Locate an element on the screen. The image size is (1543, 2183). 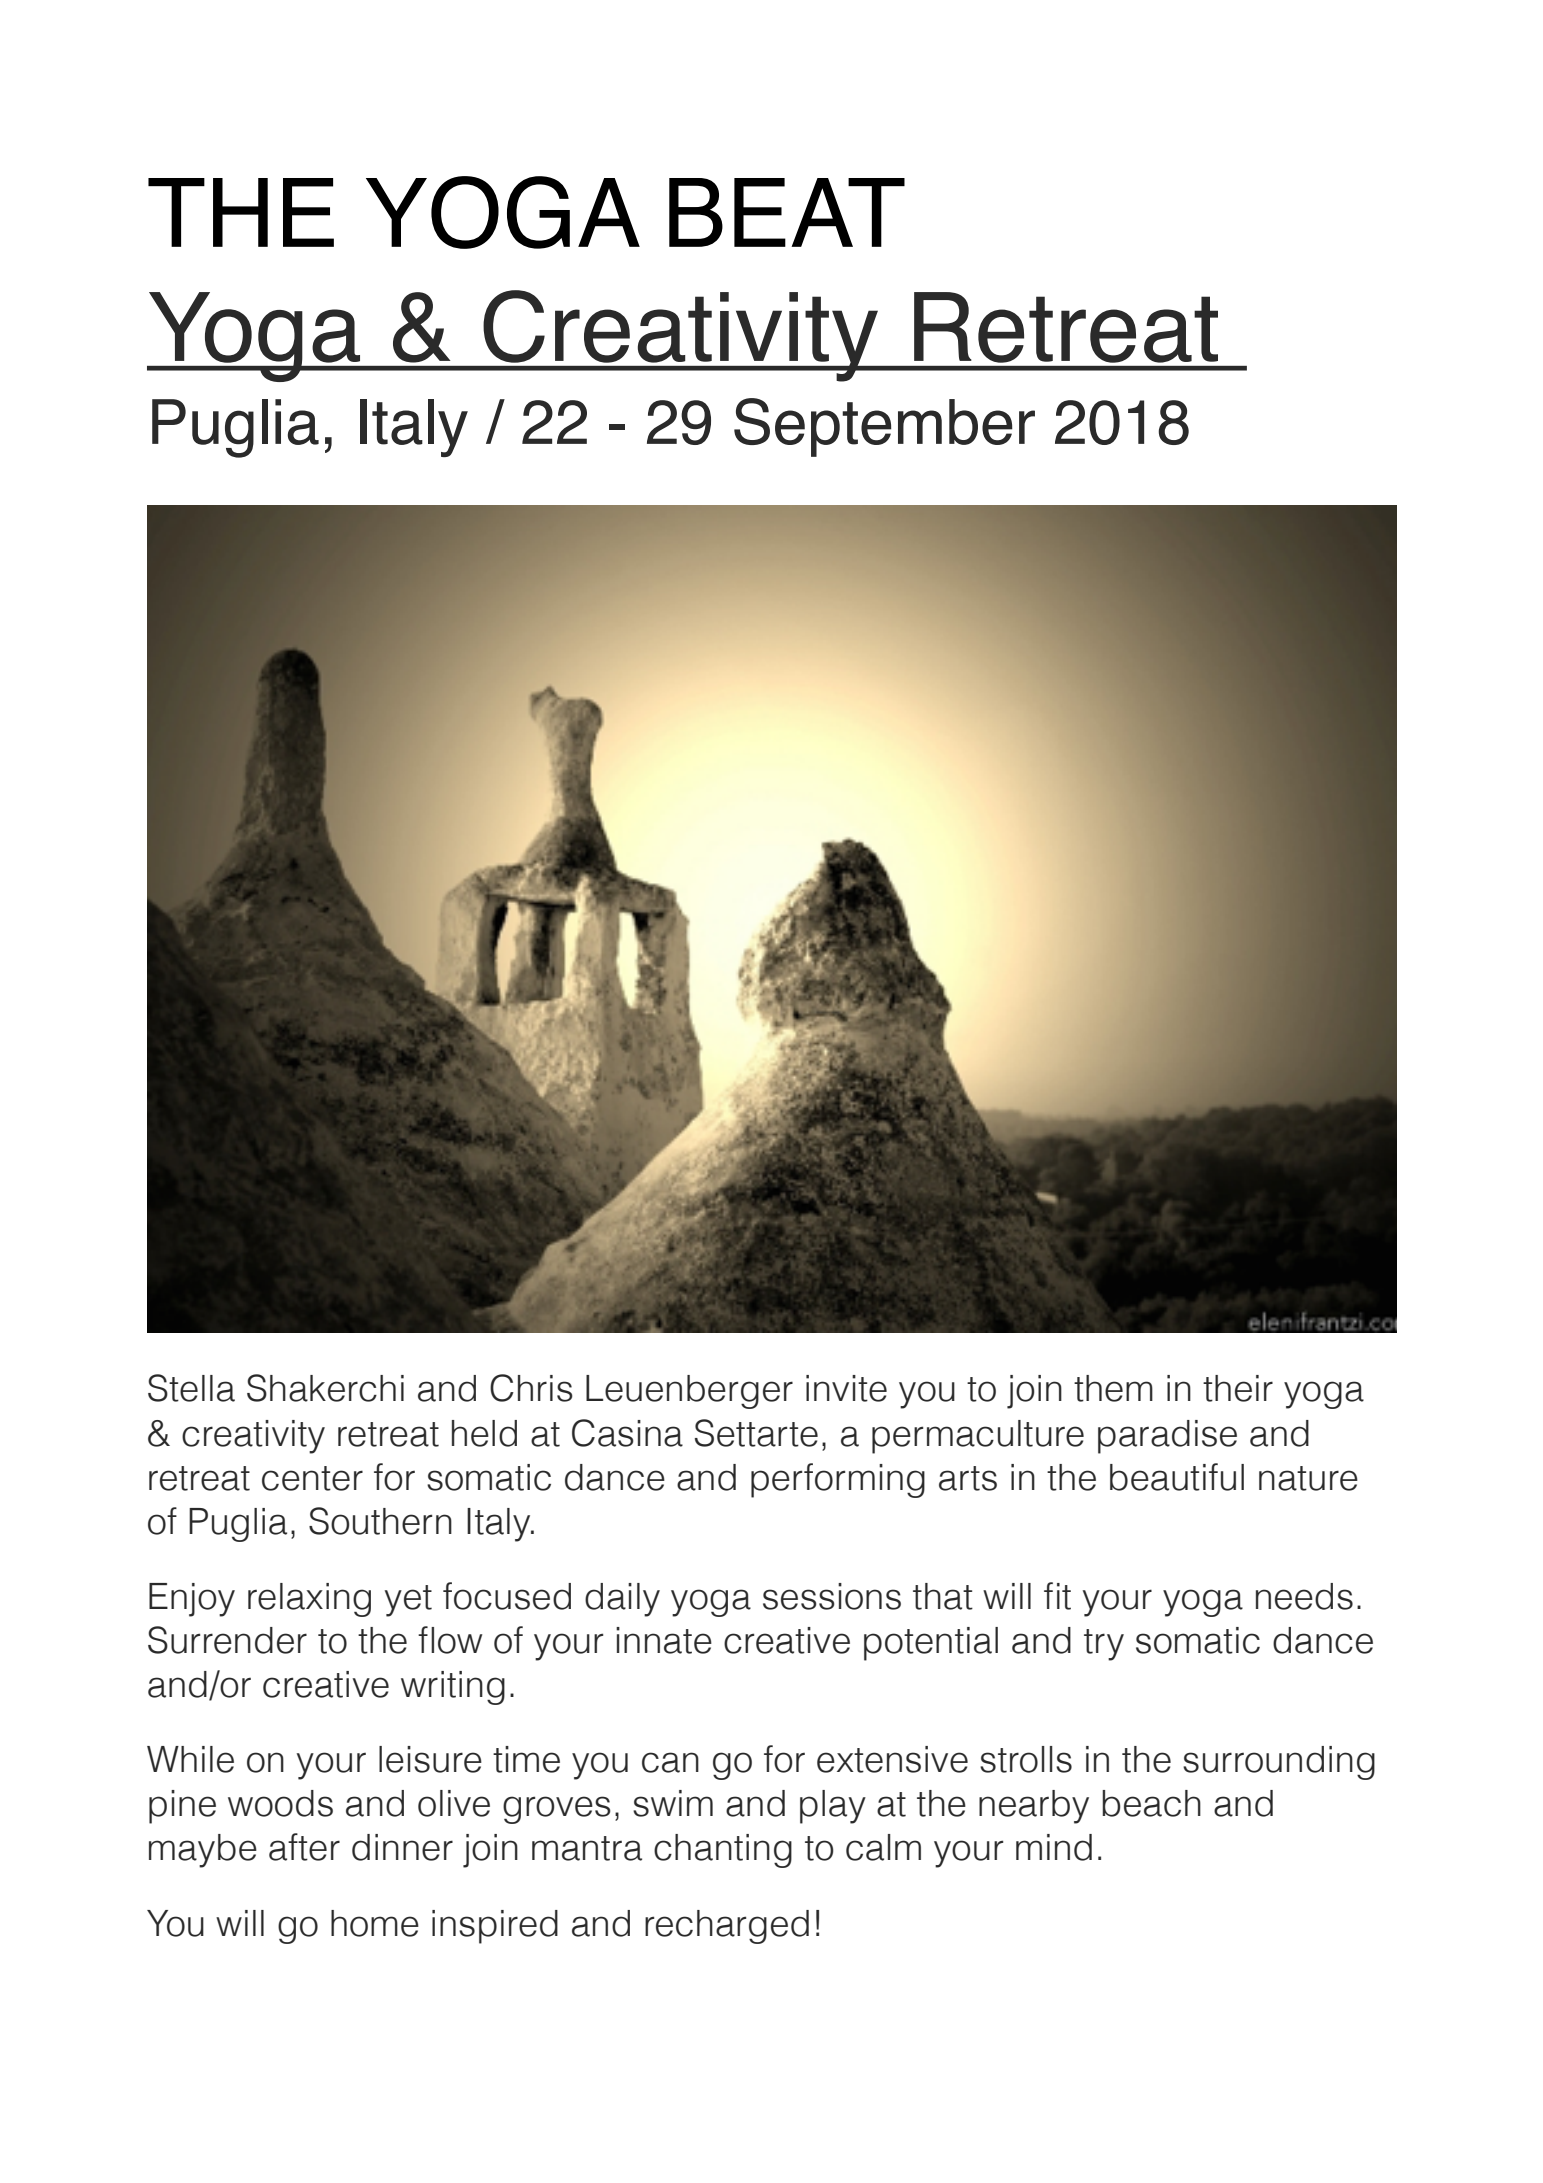
beautiful is located at coordinates (1177, 1477).
